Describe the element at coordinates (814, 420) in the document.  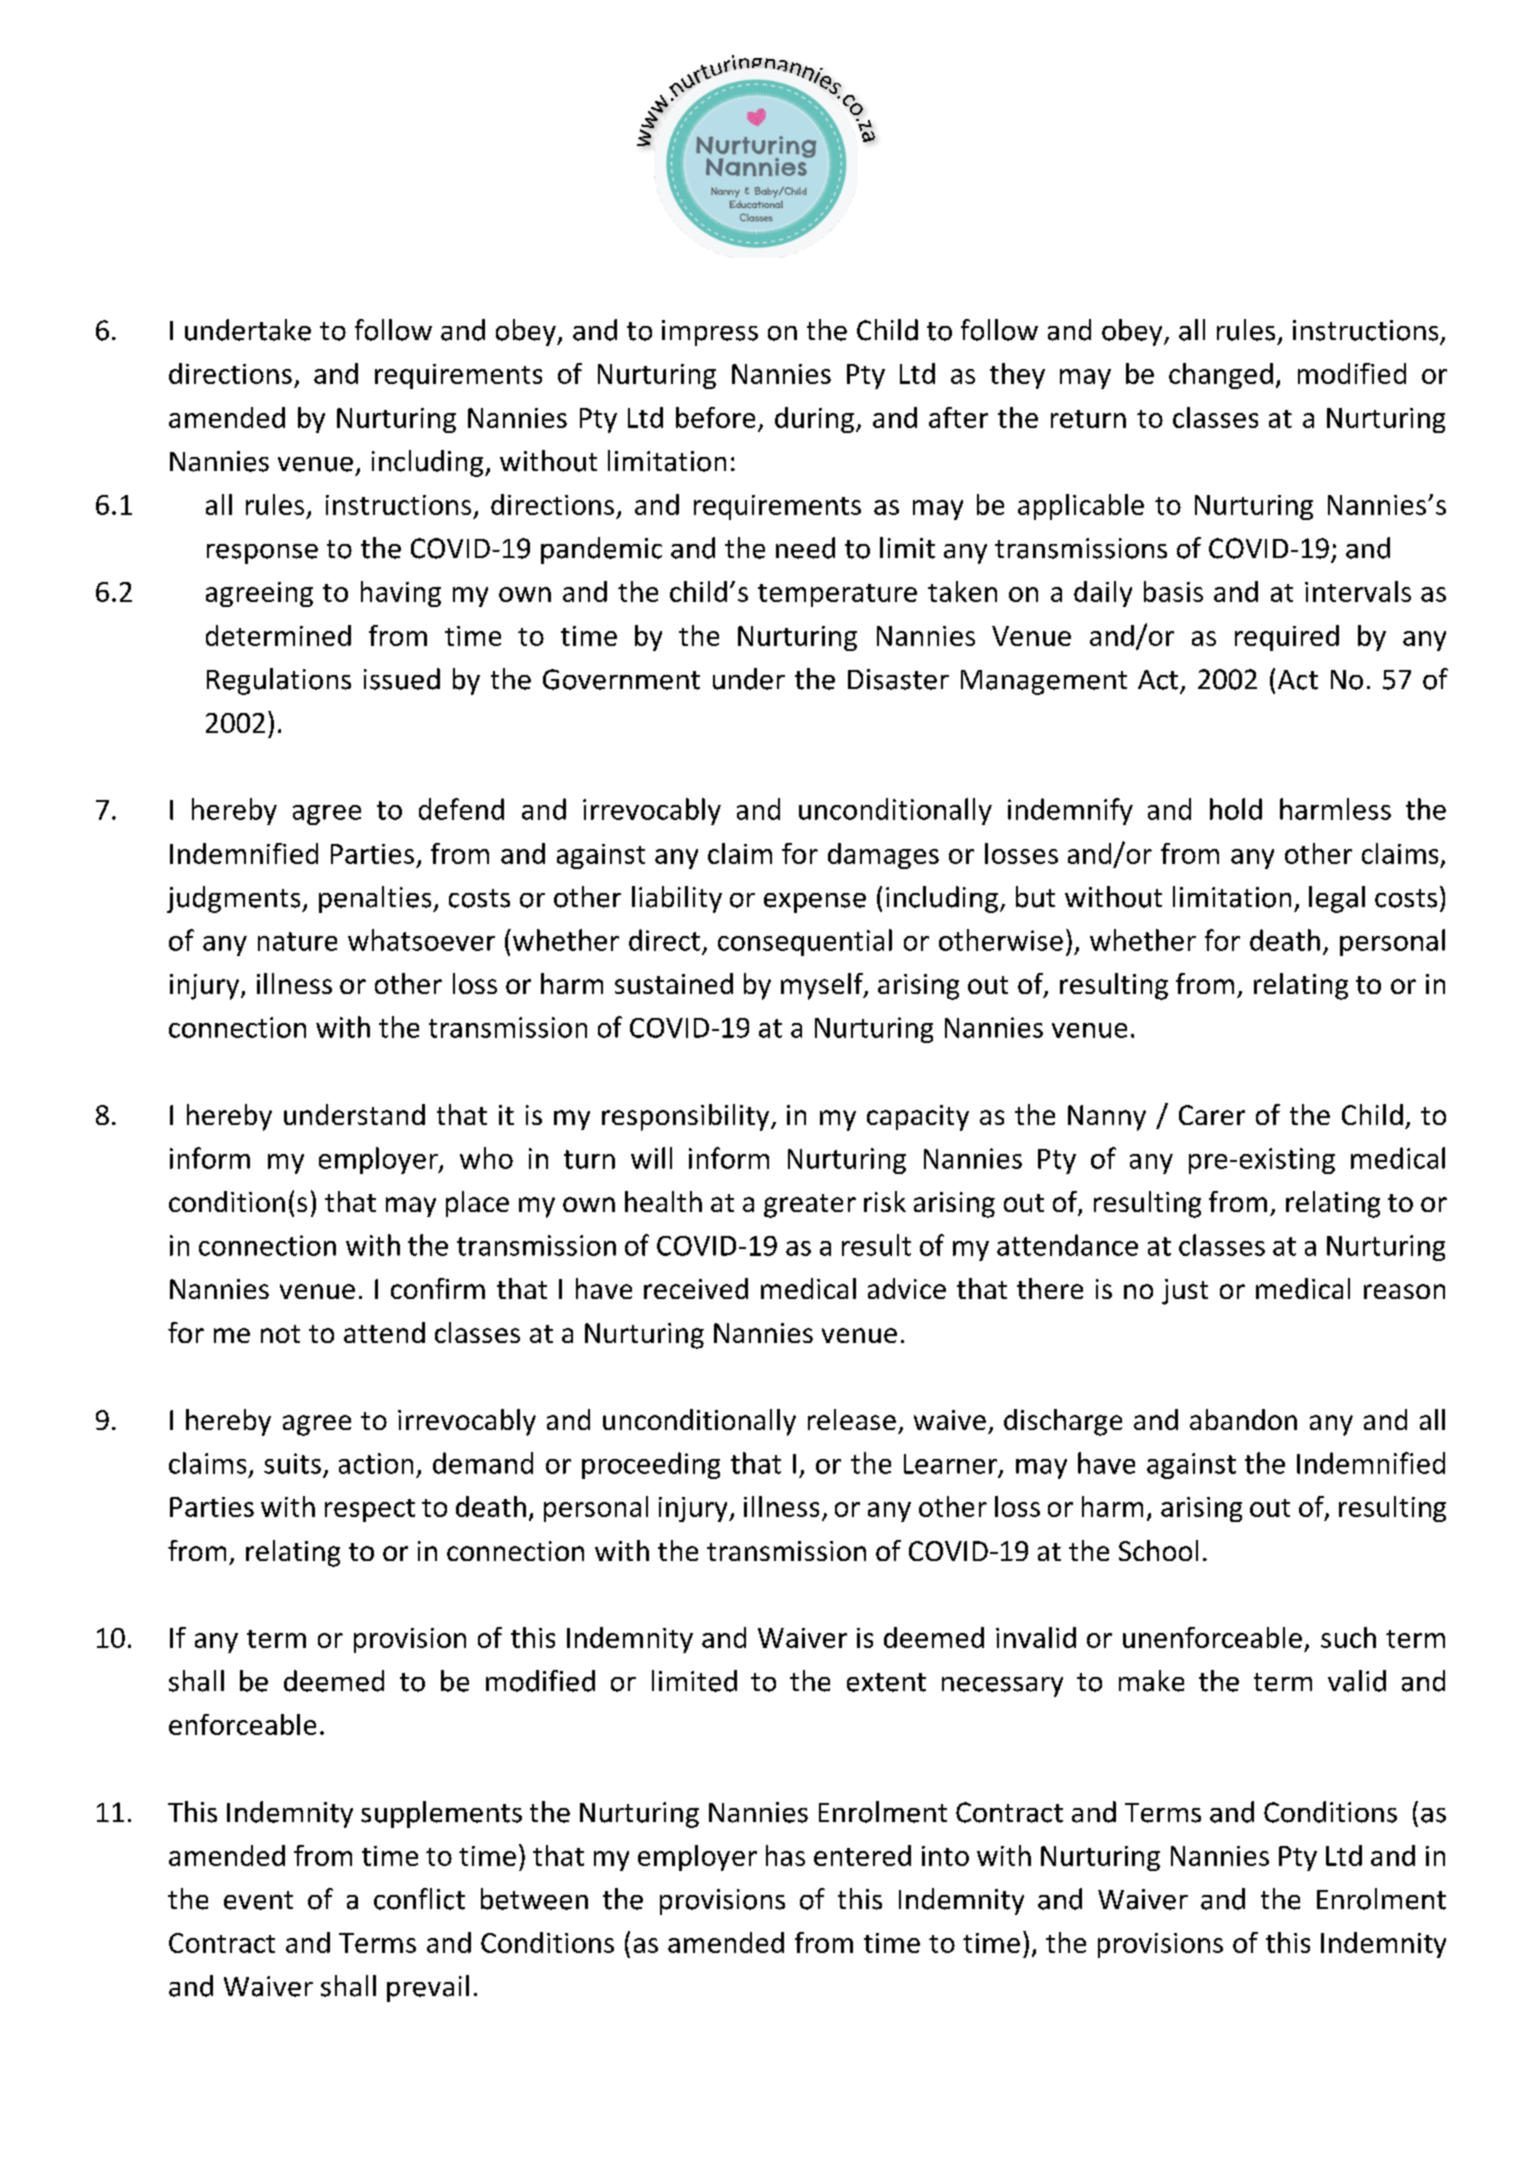
I see `during` at that location.
